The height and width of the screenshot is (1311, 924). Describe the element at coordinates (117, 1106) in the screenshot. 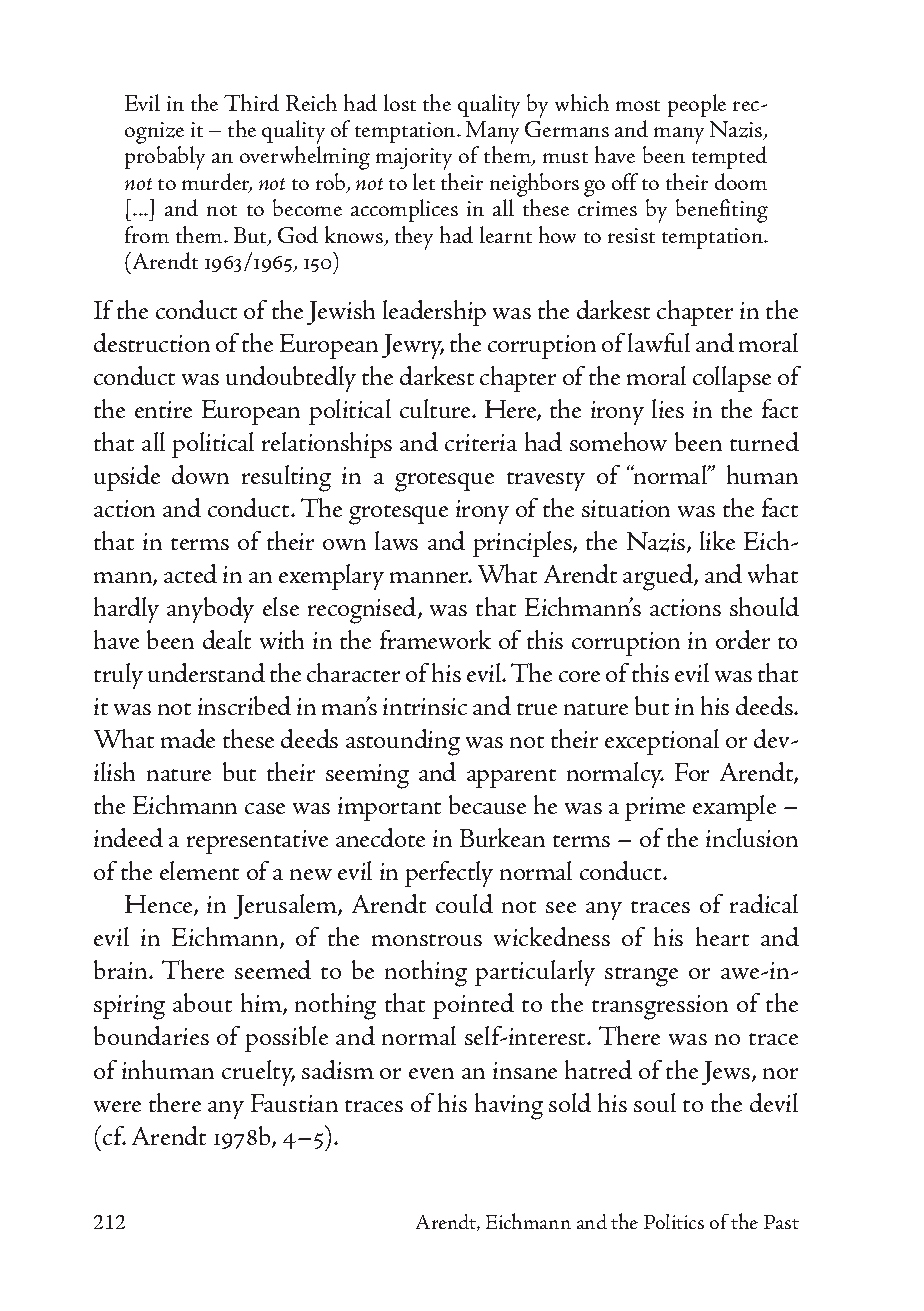

I see `were` at that location.
